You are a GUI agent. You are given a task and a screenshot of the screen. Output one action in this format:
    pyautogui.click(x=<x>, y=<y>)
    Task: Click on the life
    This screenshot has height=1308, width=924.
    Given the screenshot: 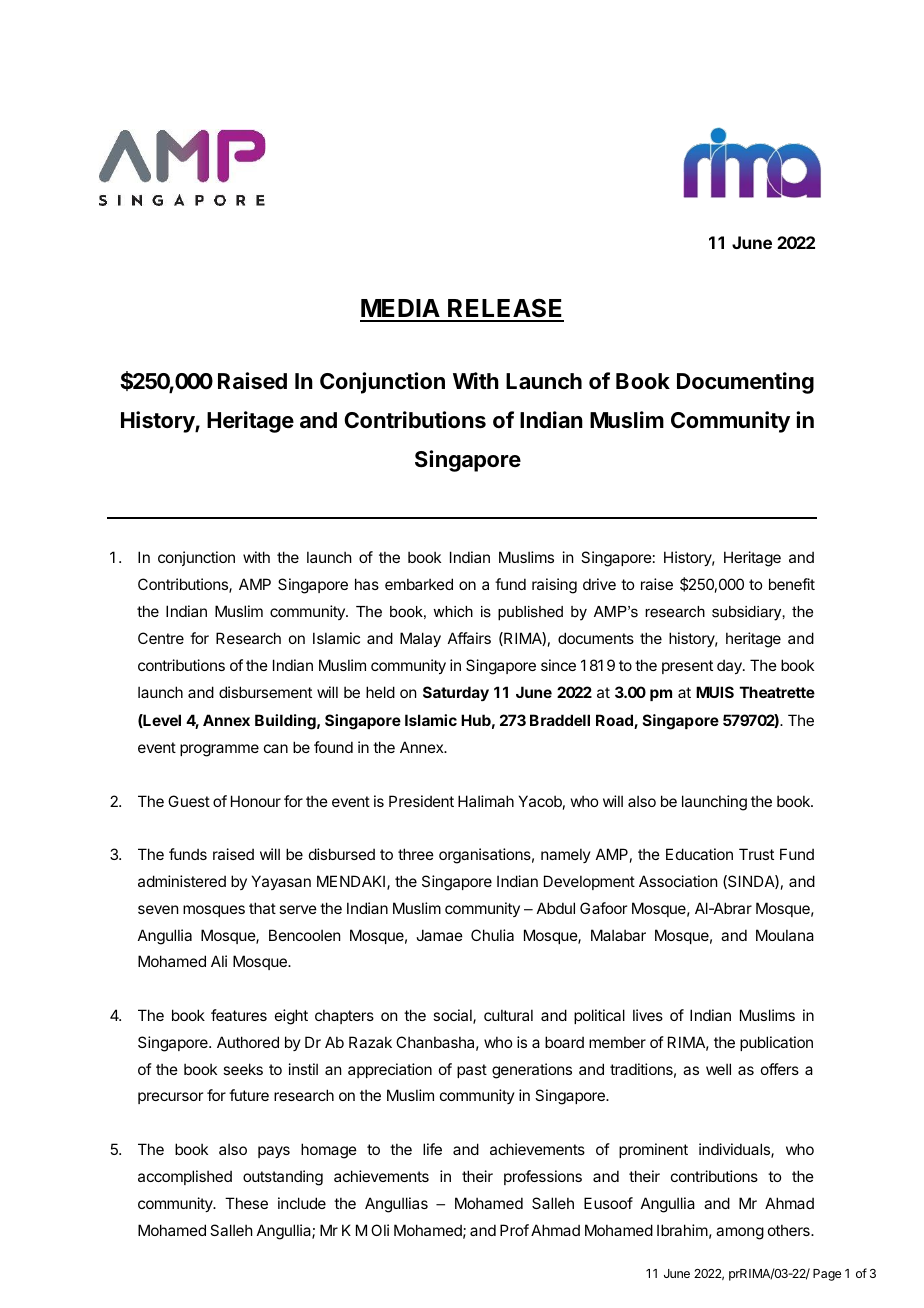 What is the action you would take?
    pyautogui.click(x=432, y=1149)
